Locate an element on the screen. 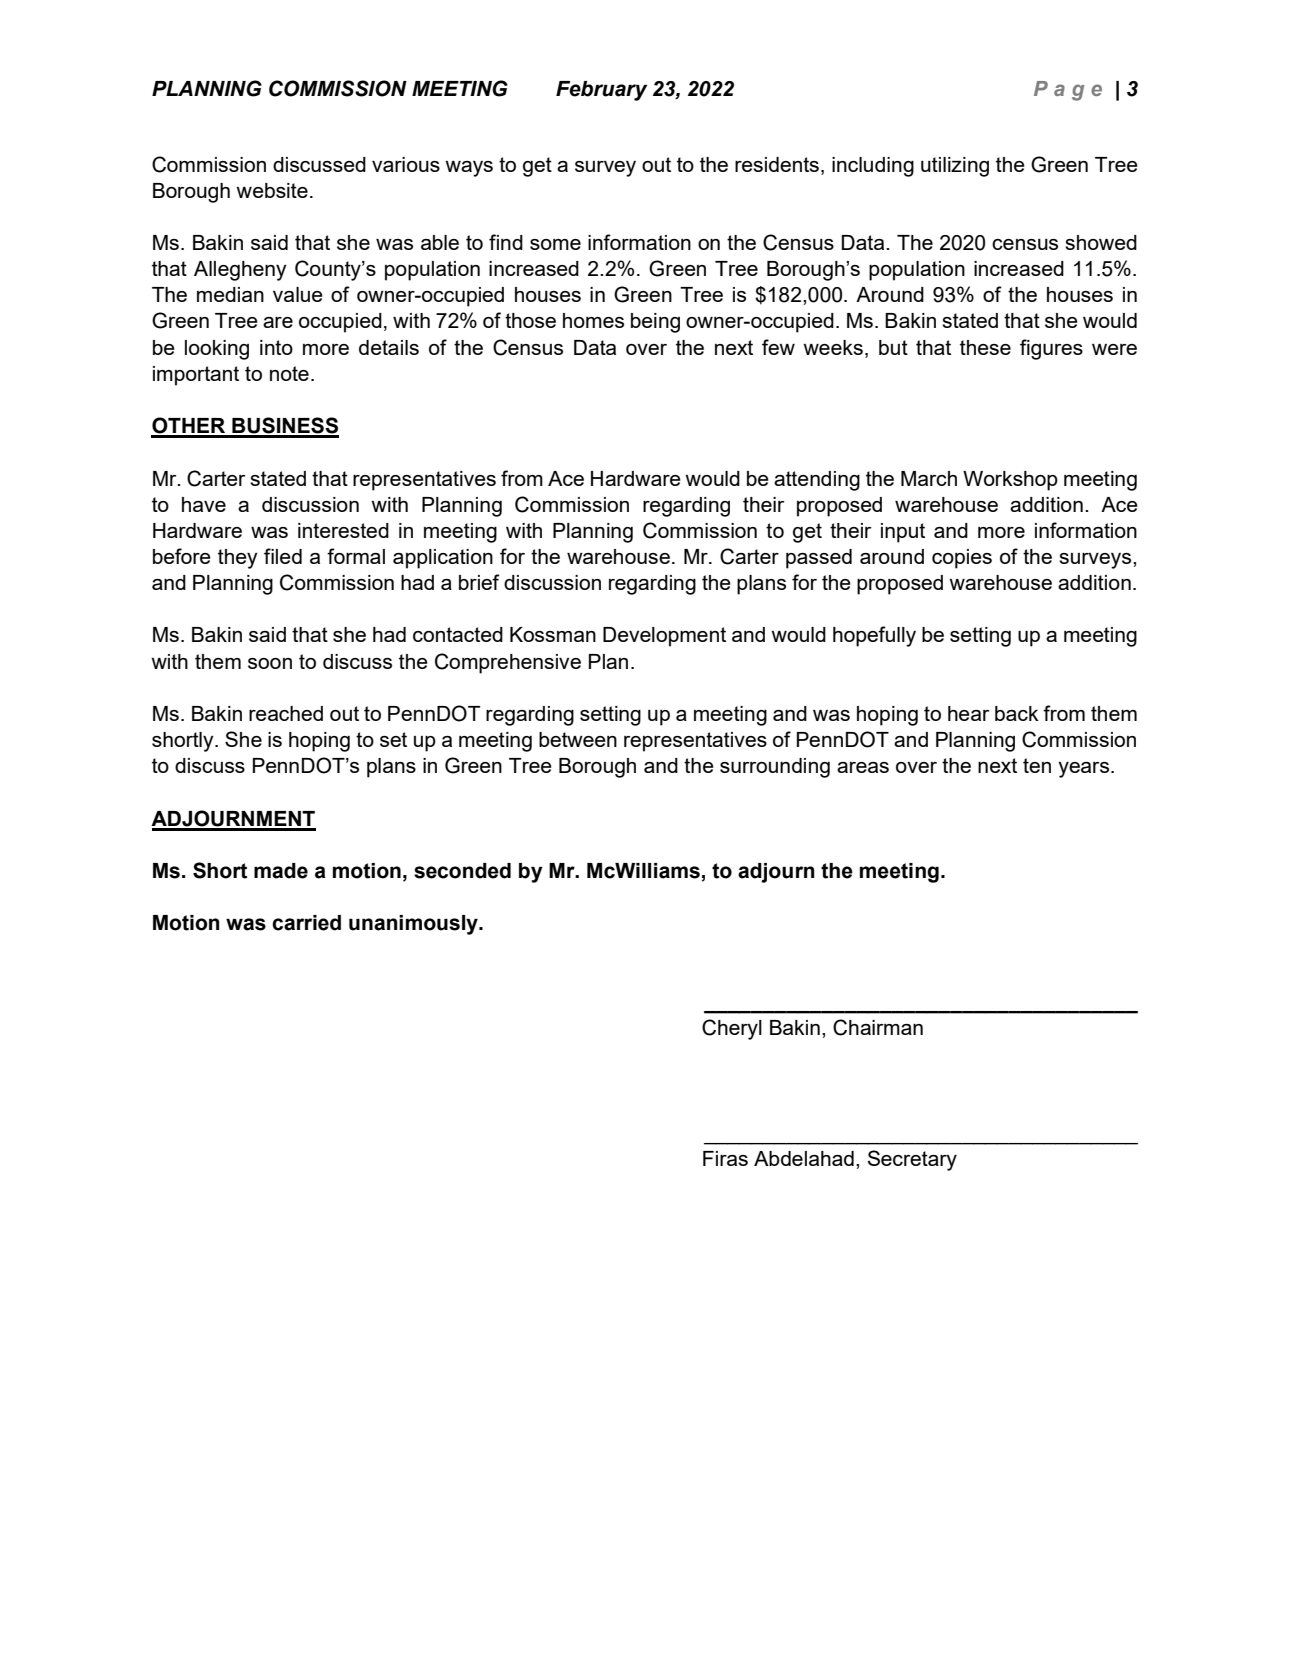  seconded is located at coordinates (462, 871).
